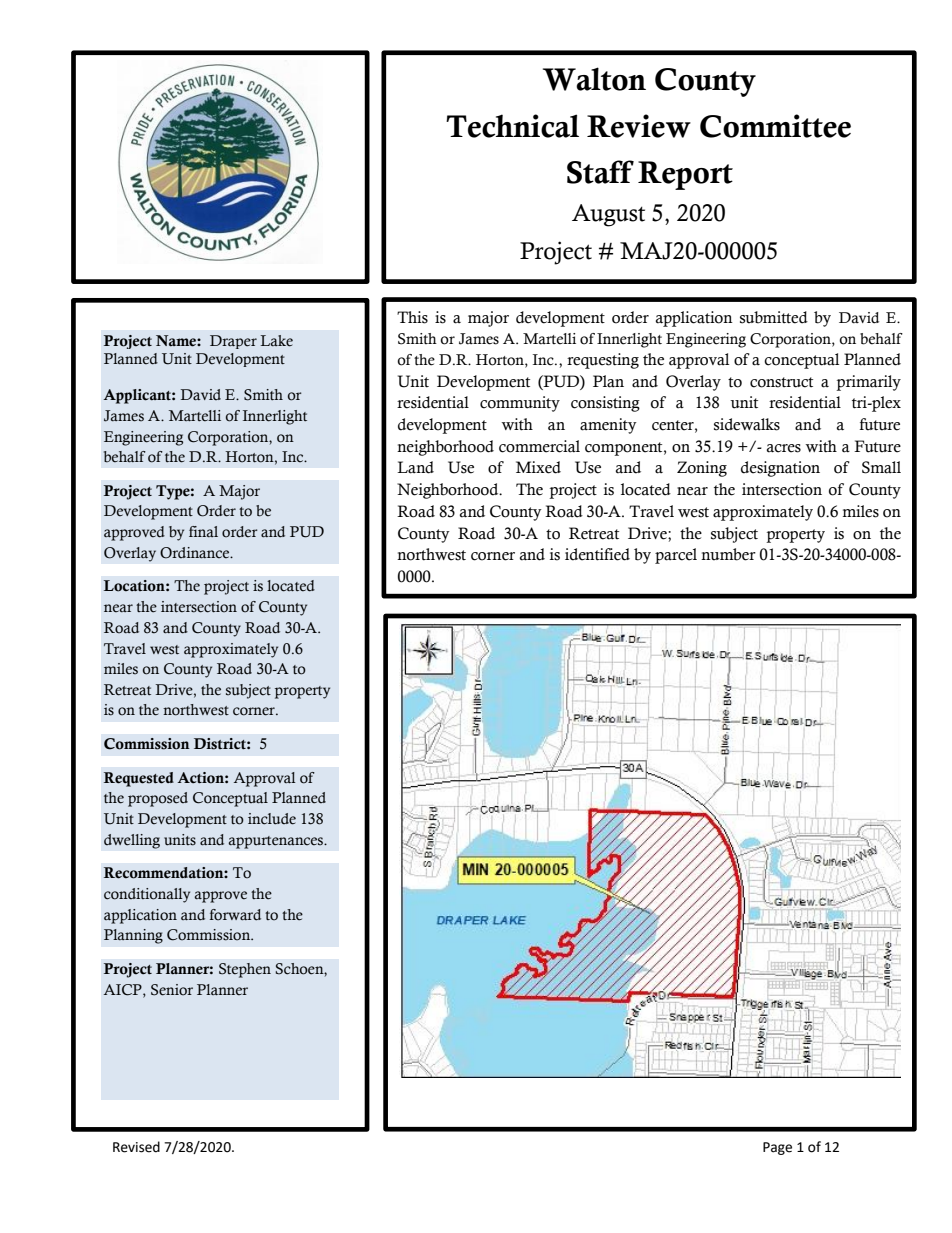  What do you see at coordinates (245, 970) in the screenshot?
I see `Stephen` at bounding box center [245, 970].
